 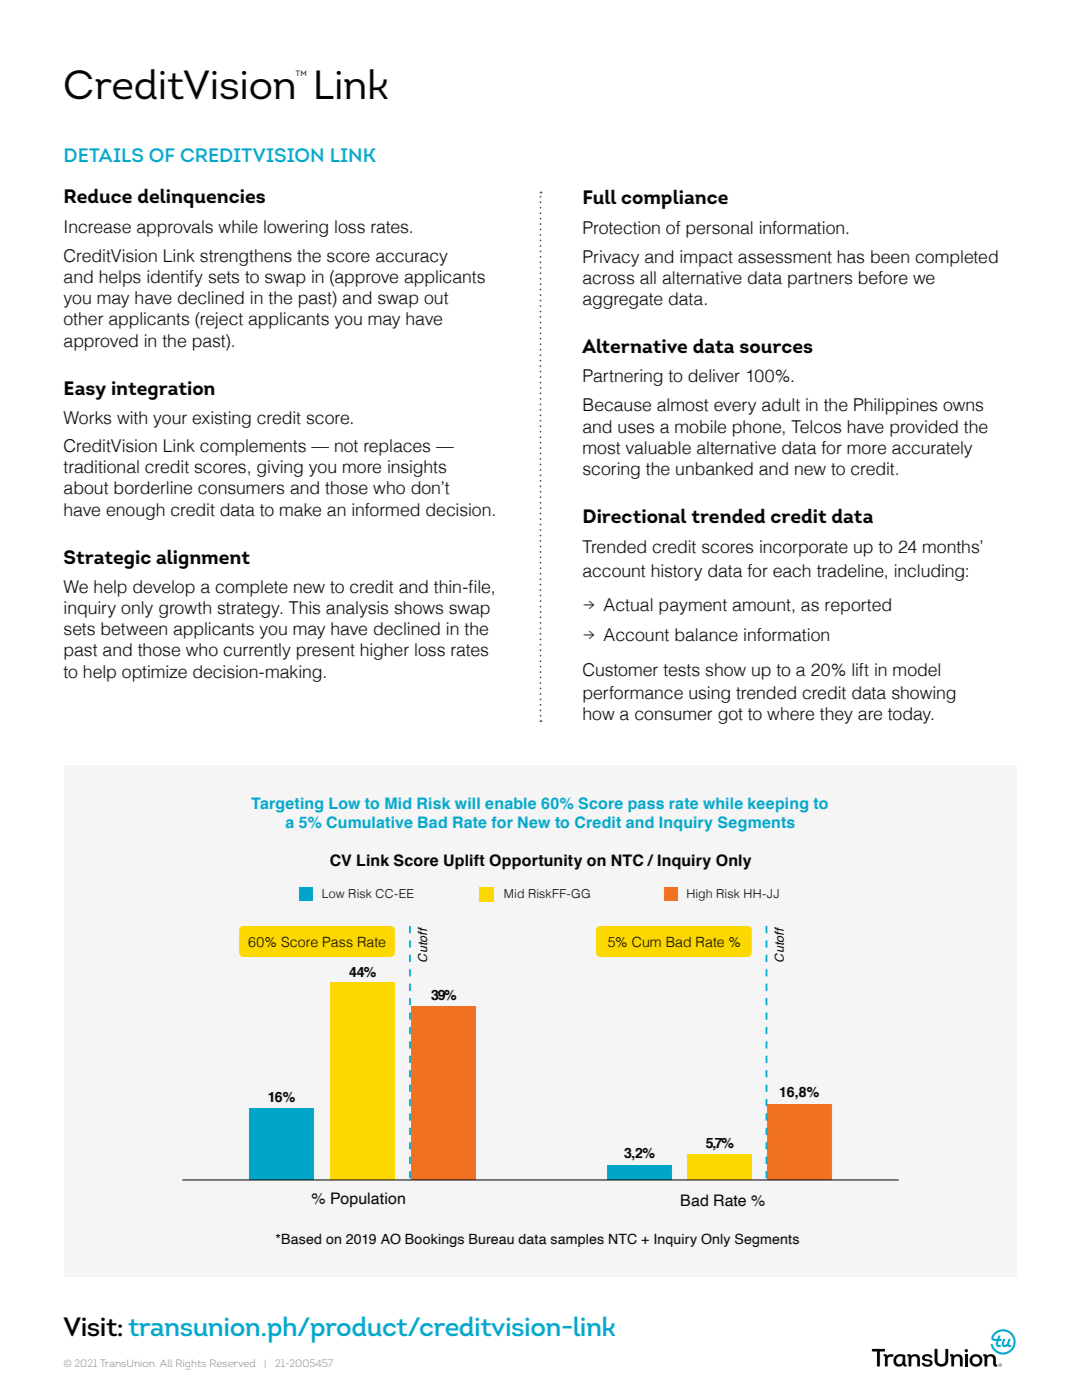 What do you see at coordinates (850, 257) in the screenshot?
I see `has` at bounding box center [850, 257].
